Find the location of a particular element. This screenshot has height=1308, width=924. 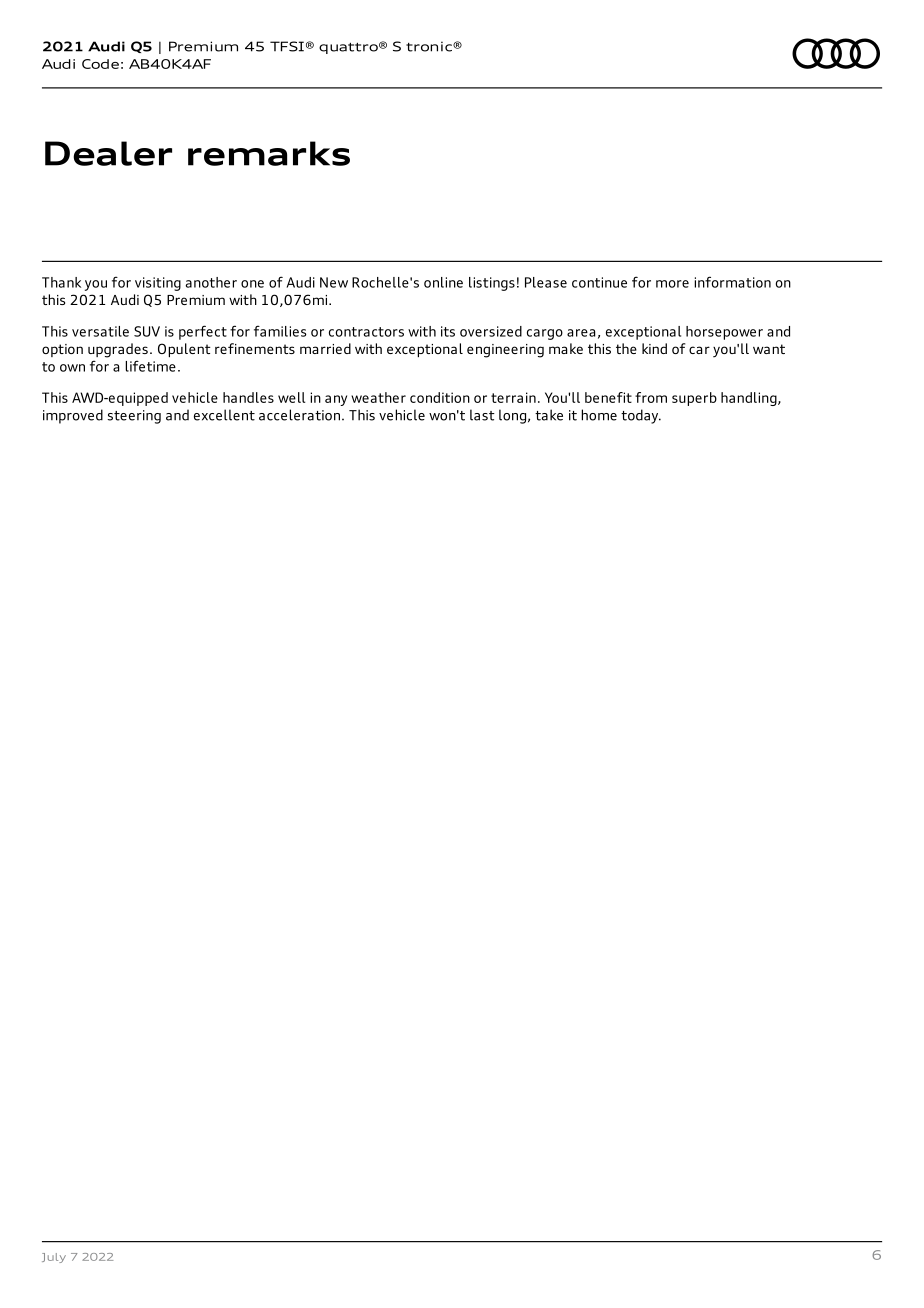

today is located at coordinates (641, 416).
